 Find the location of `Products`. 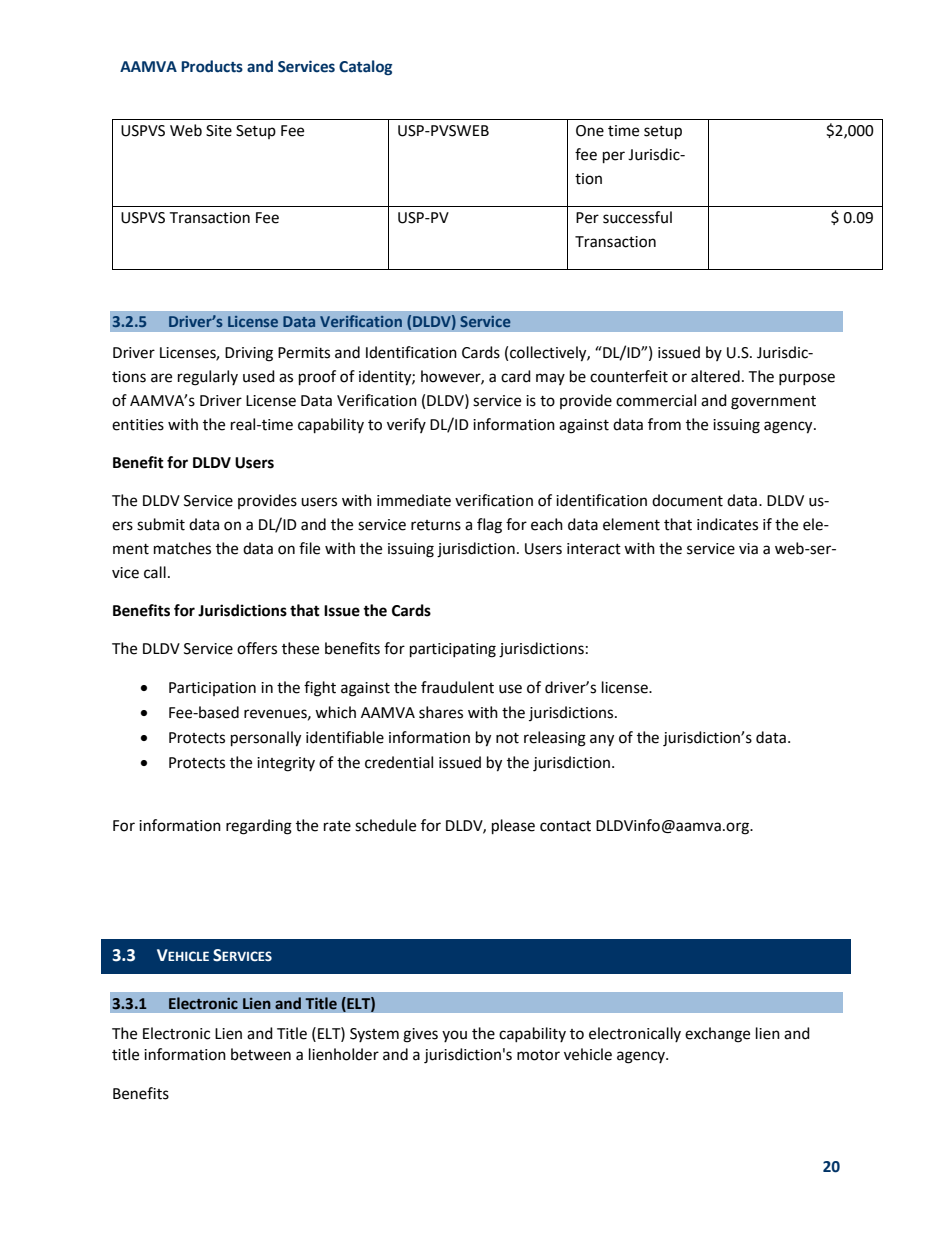

Products is located at coordinates (212, 66).
